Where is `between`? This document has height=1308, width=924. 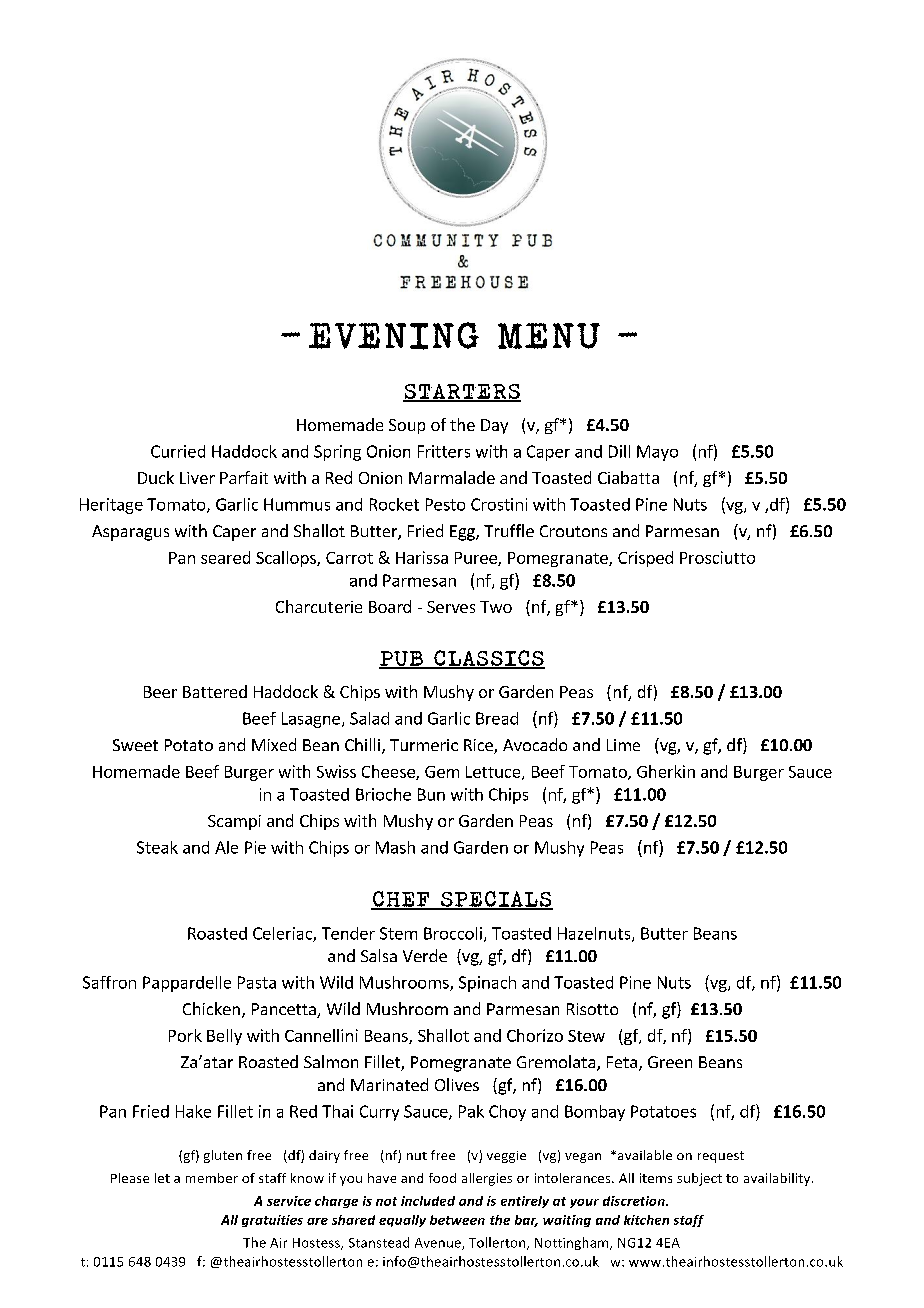
between is located at coordinates (457, 1220).
